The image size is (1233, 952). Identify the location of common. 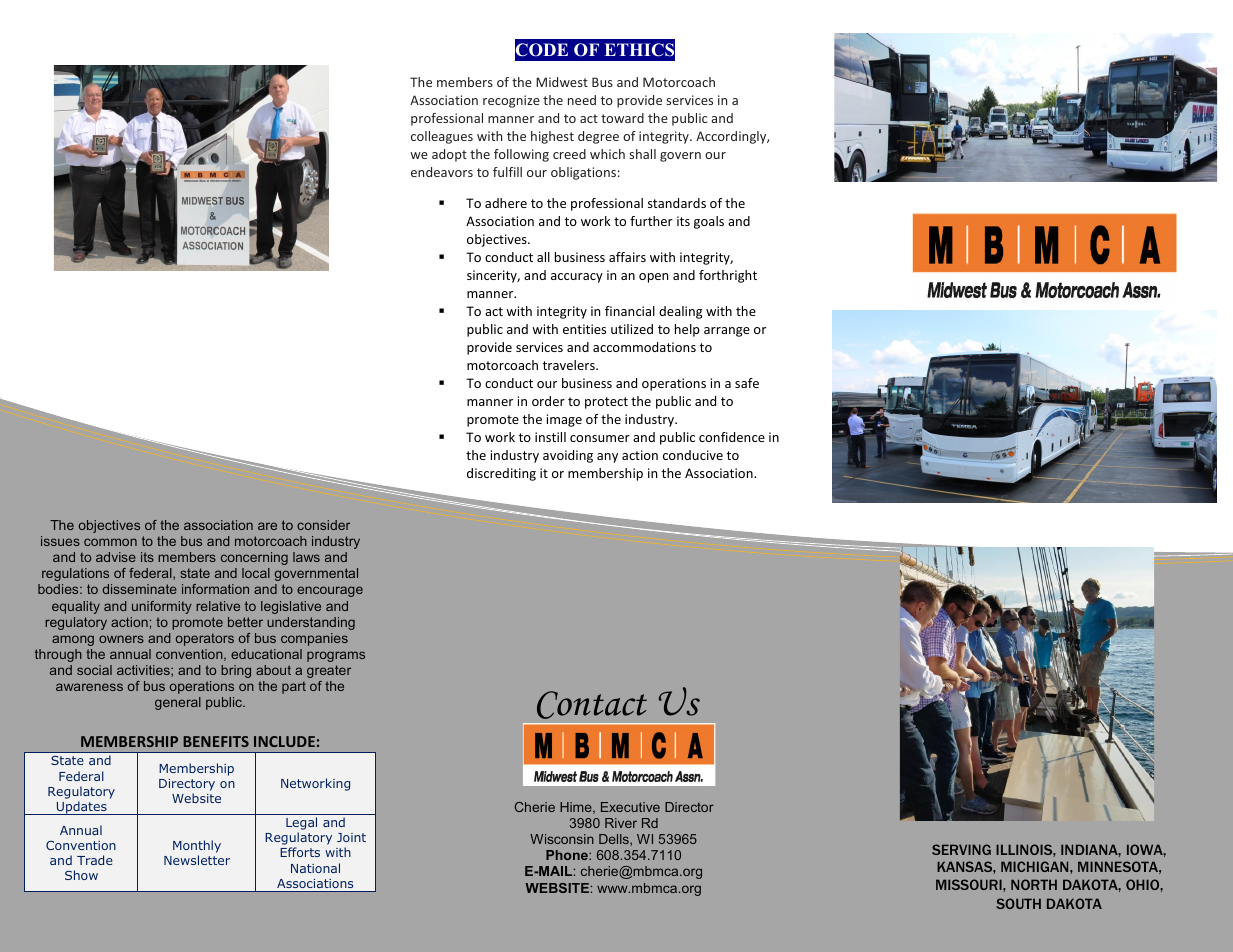
(110, 542).
